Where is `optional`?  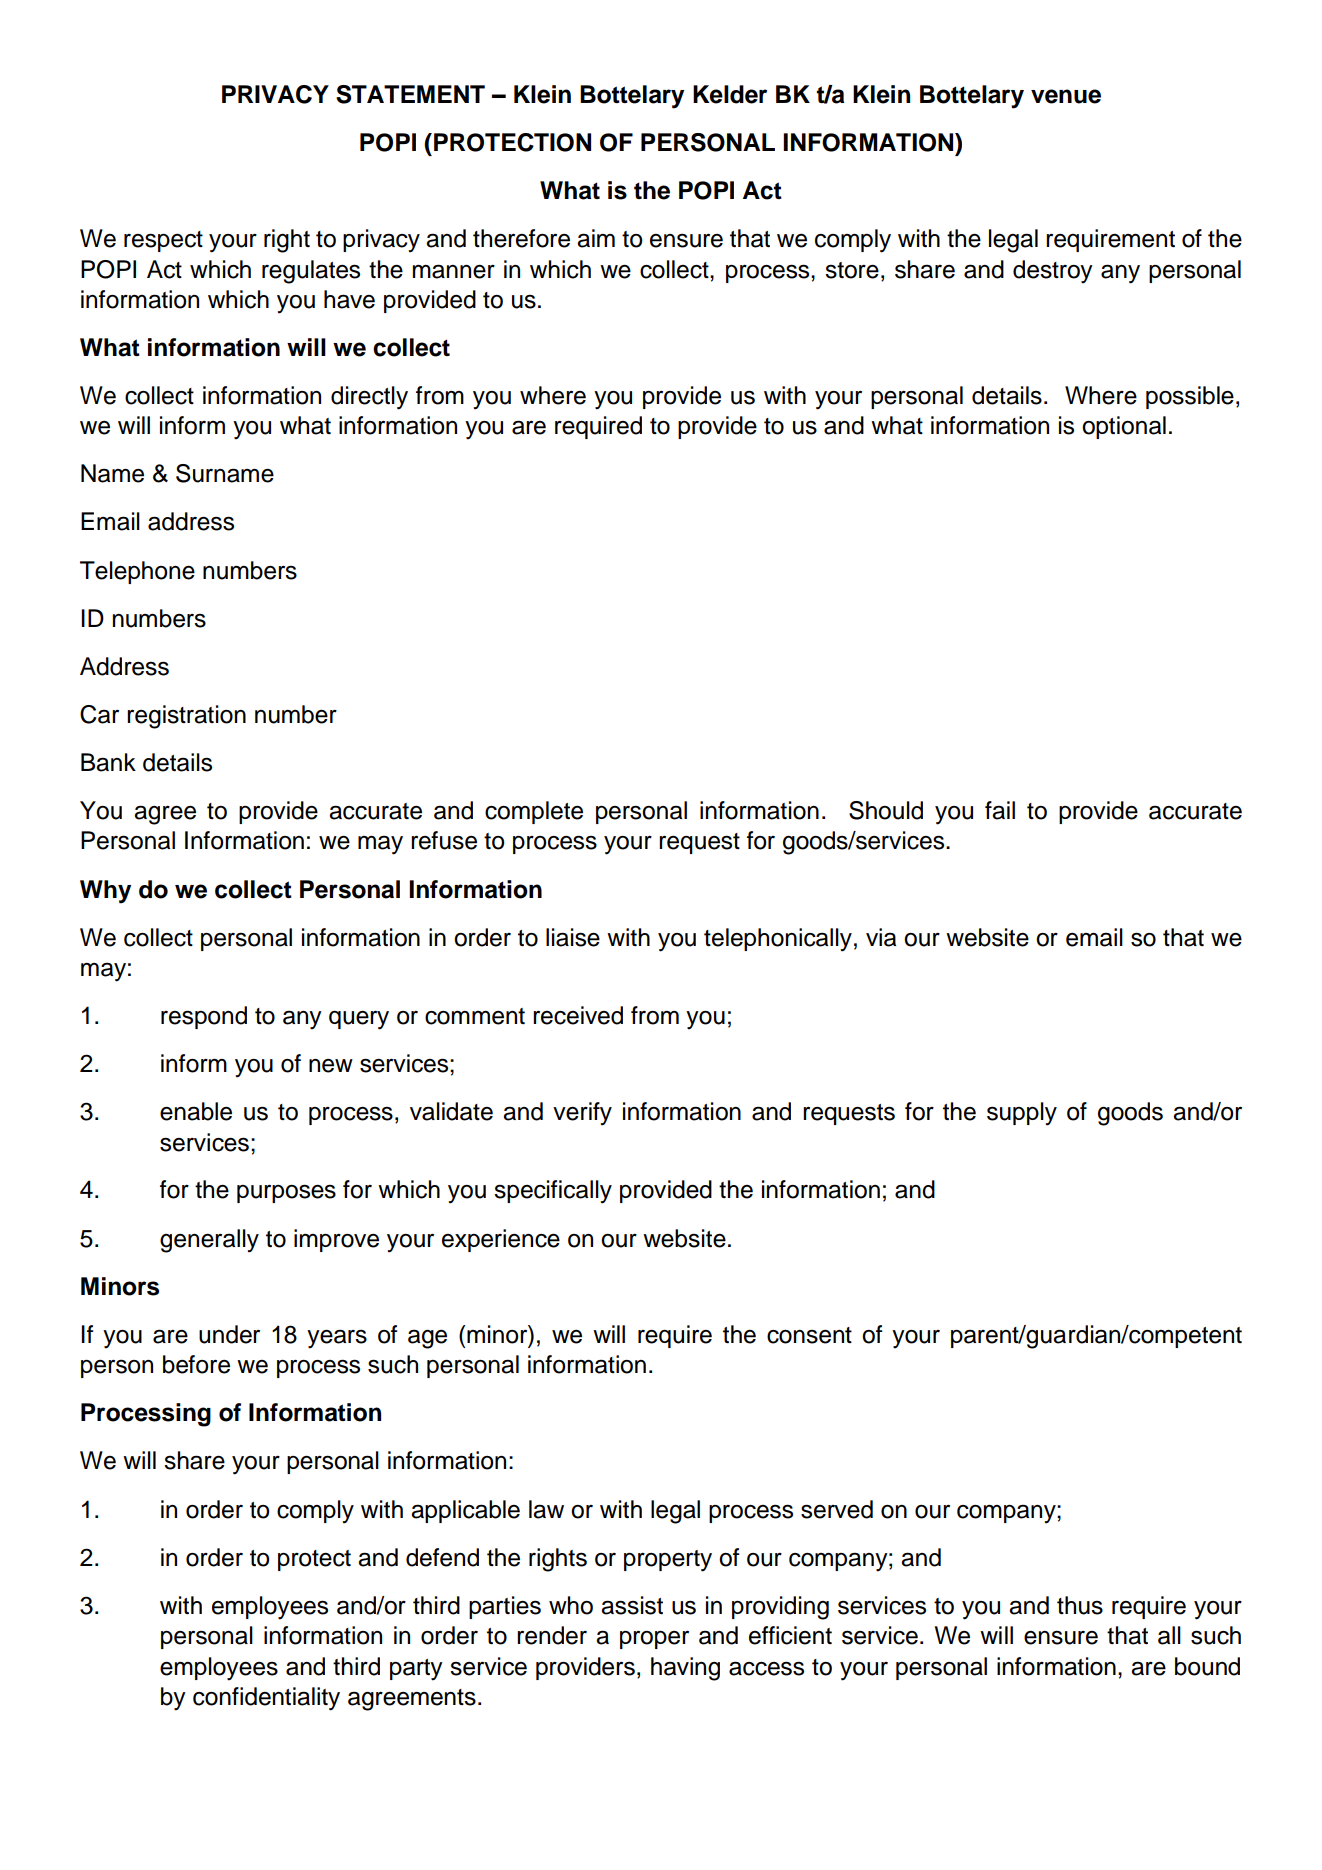 optional is located at coordinates (1124, 427).
